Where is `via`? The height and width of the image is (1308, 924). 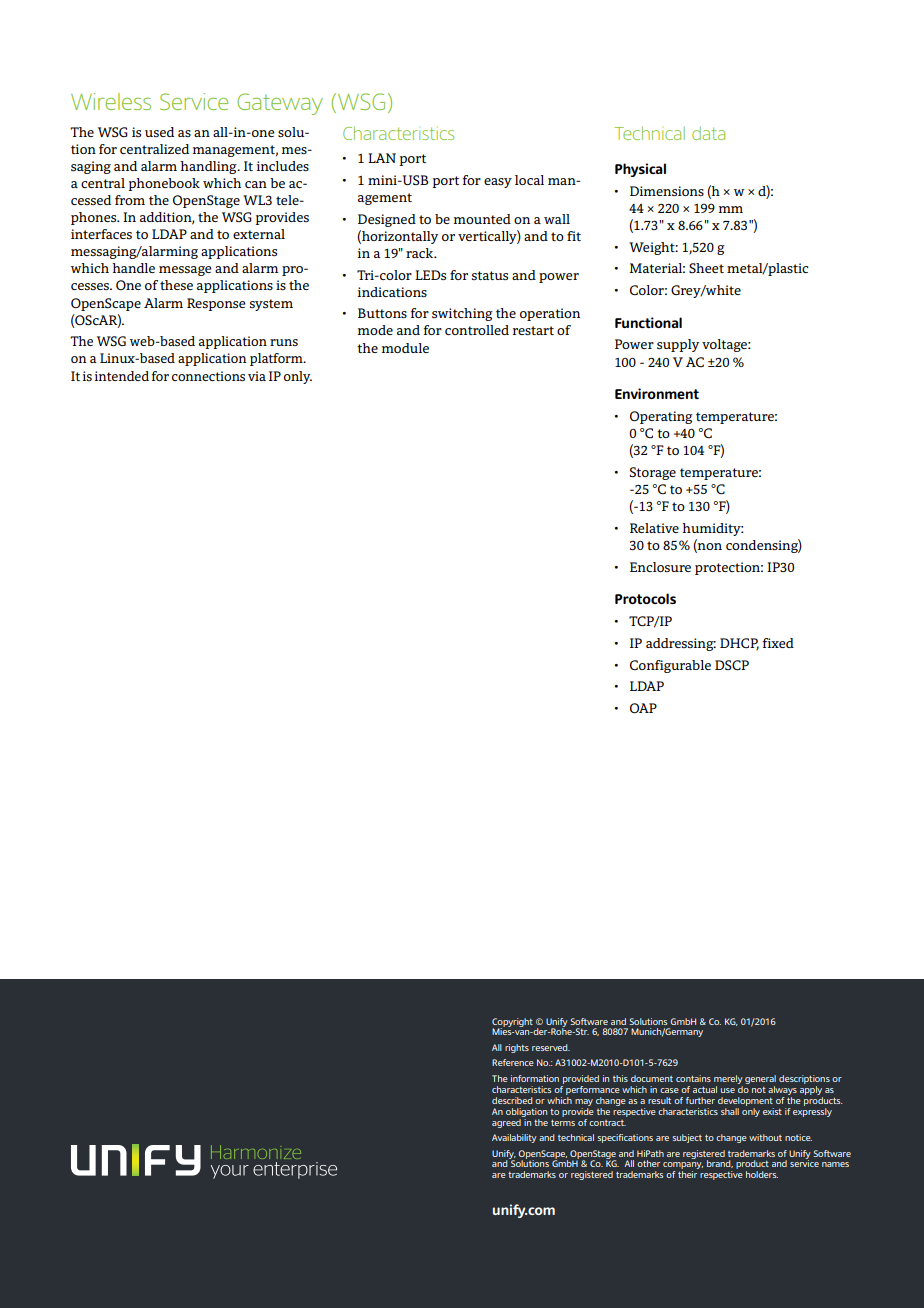
via is located at coordinates (257, 376).
